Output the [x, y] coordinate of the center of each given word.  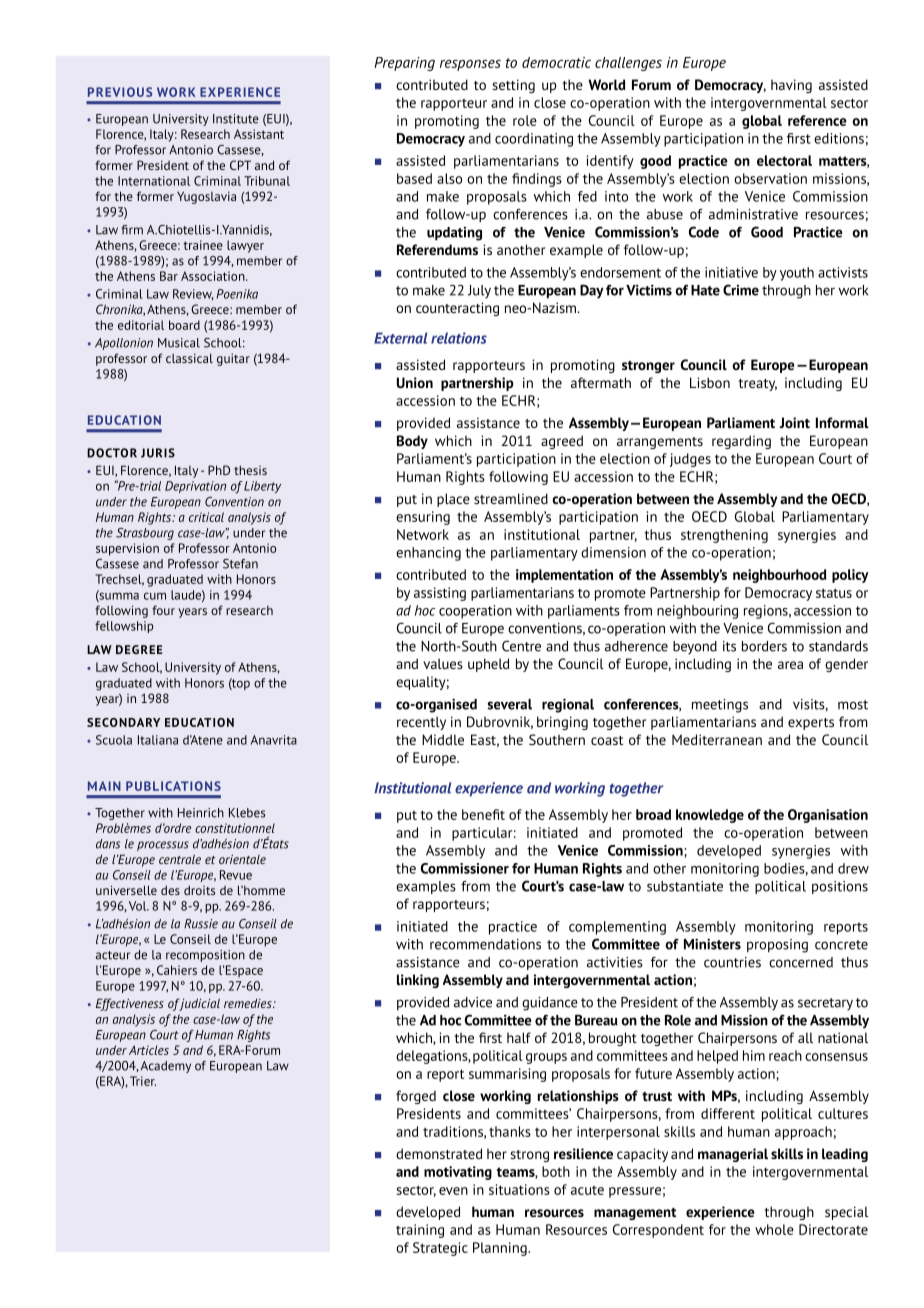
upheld [488, 665]
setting [513, 86]
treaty [757, 385]
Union [415, 382]
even [453, 1191]
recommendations [485, 944]
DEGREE [139, 649]
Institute [236, 119]
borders [764, 646]
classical [189, 358]
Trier [143, 1081]
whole [774, 1229]
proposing [777, 946]
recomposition [205, 956]
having [791, 86]
